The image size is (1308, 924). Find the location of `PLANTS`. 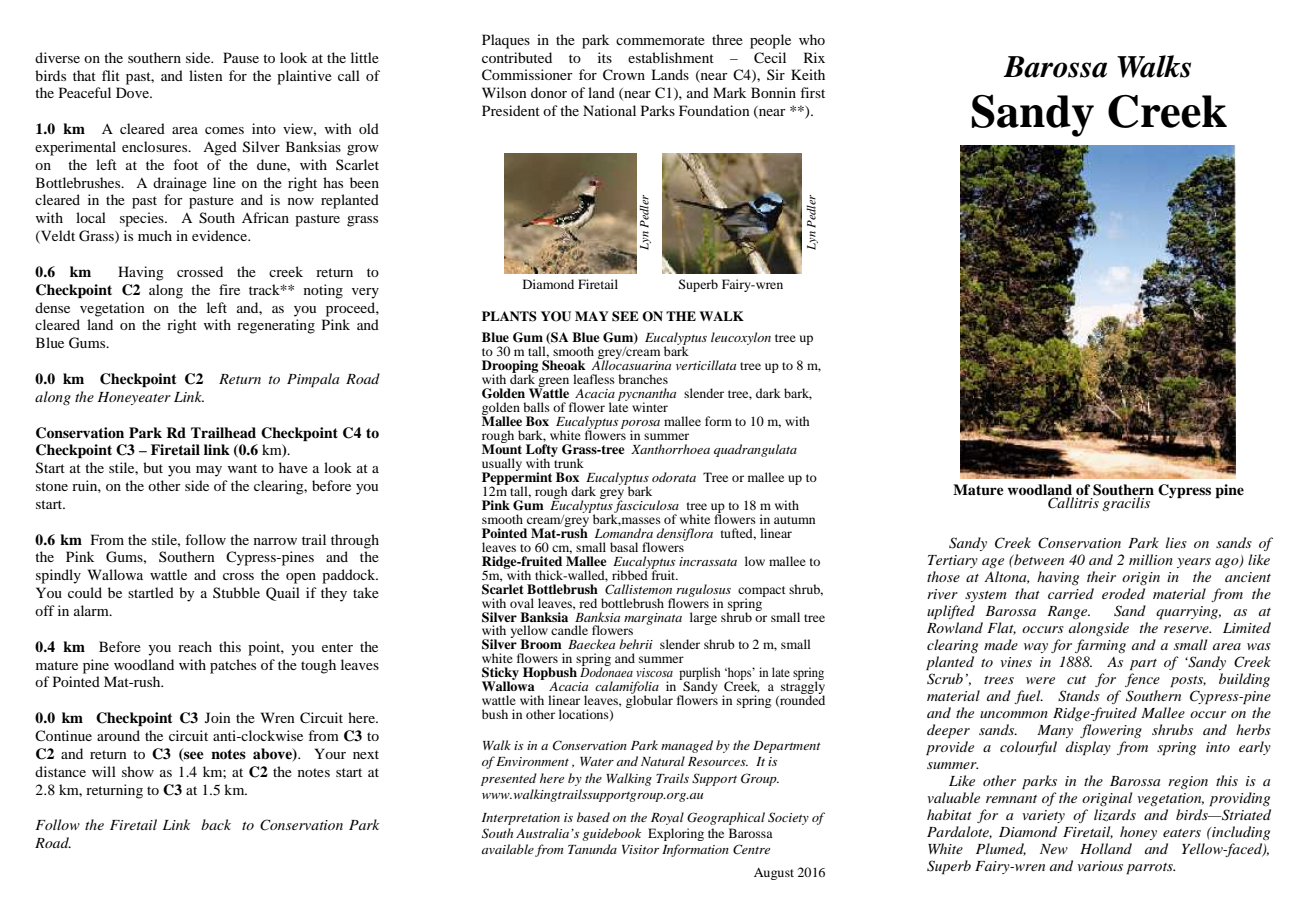

PLANTS is located at coordinates (509, 316).
